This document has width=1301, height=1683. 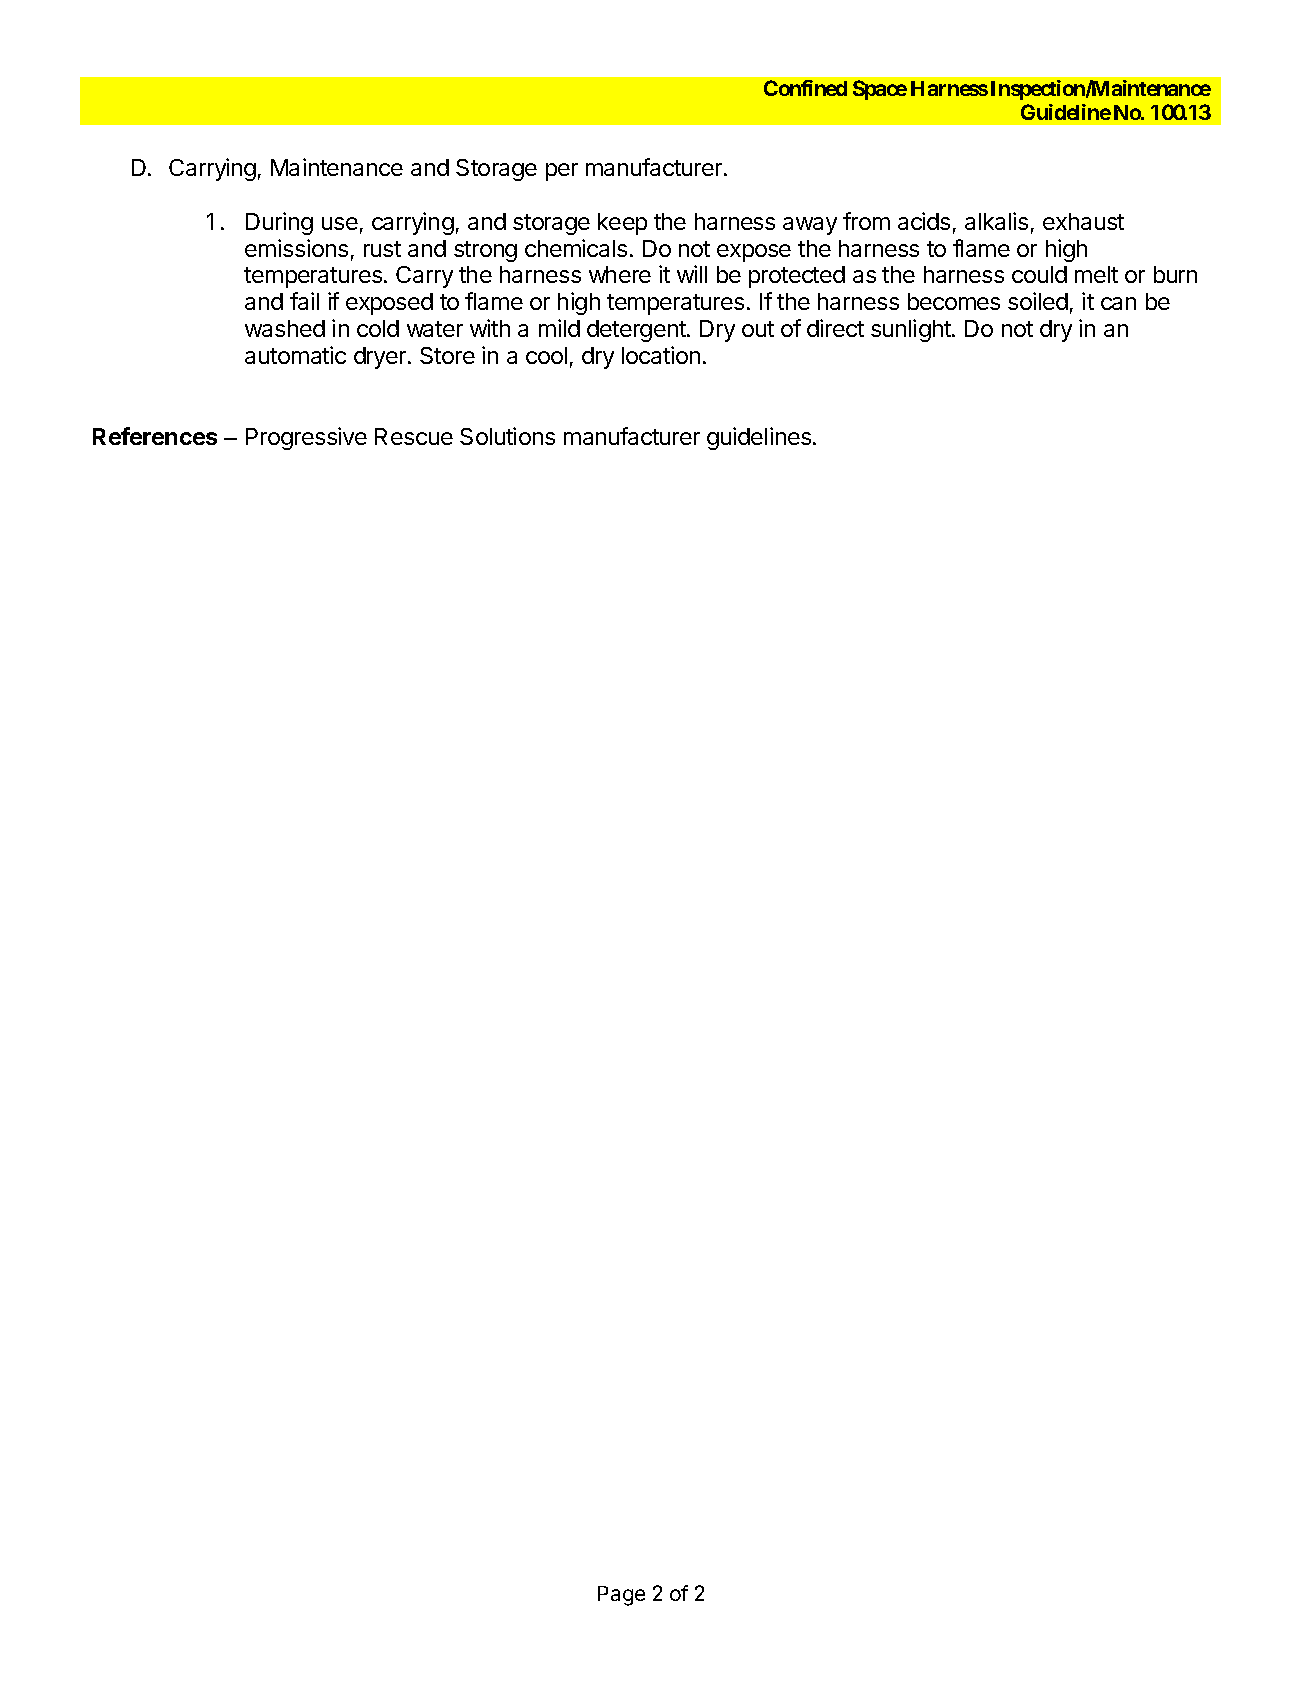 I want to click on exhaust, so click(x=1083, y=221).
